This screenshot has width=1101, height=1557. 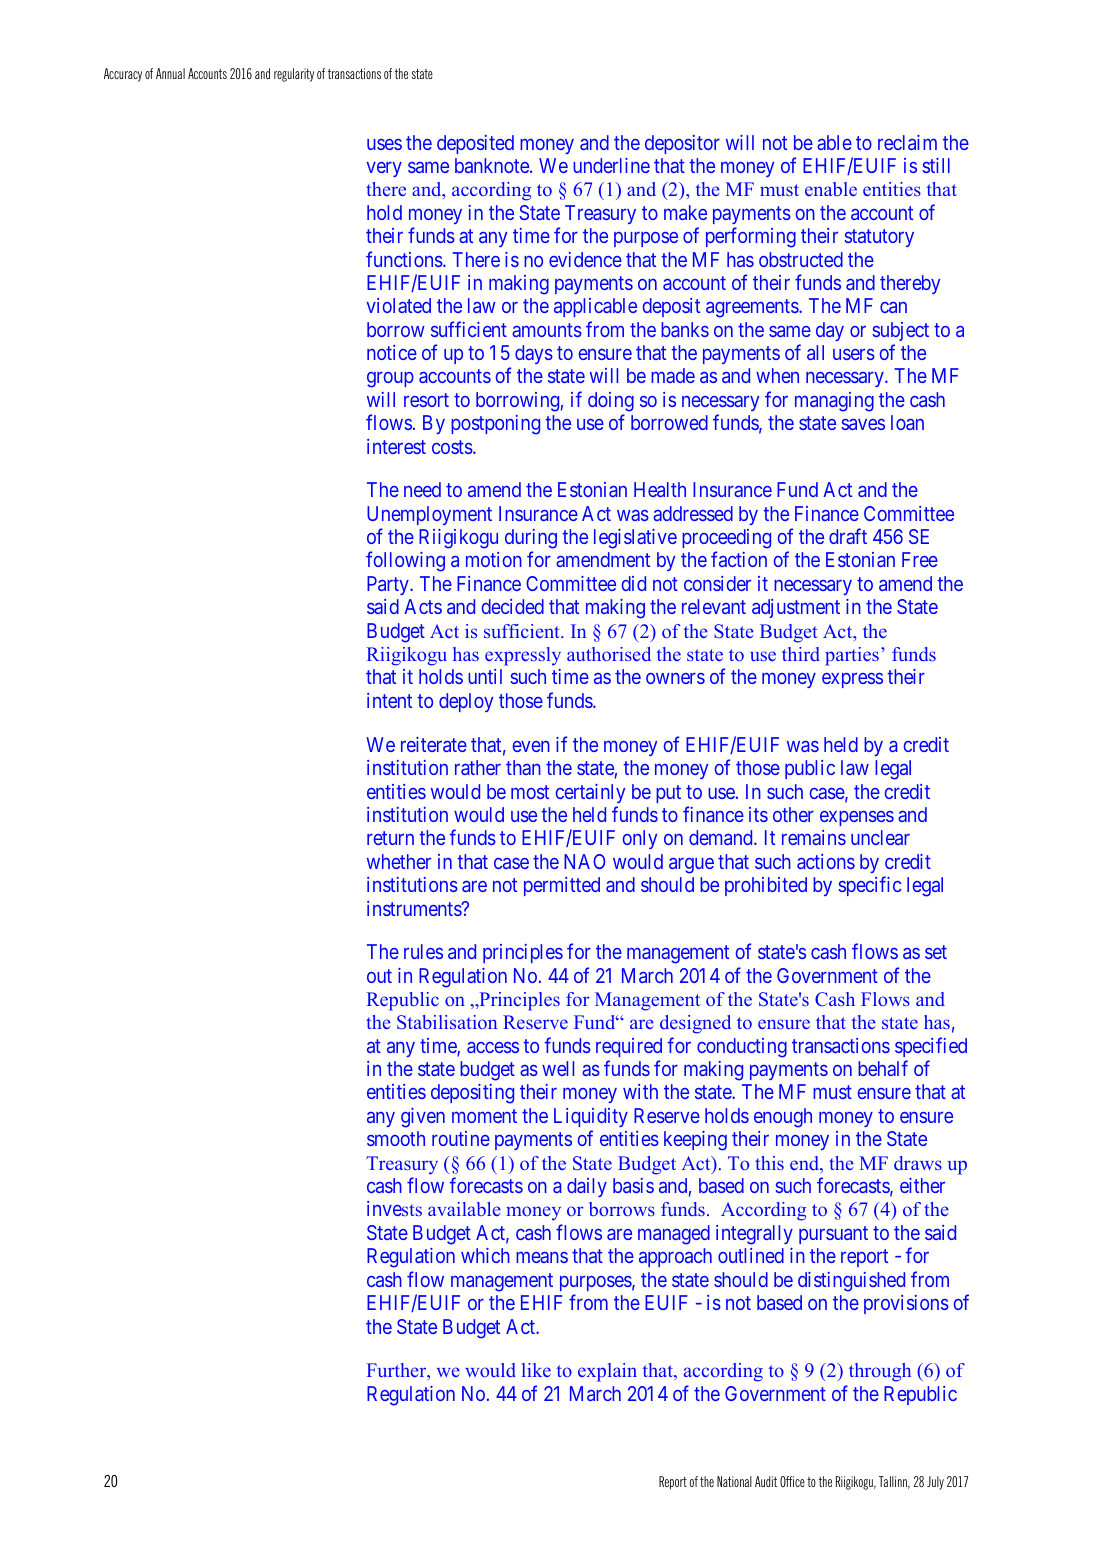 What do you see at coordinates (907, 142) in the screenshot?
I see `reclaim` at bounding box center [907, 142].
